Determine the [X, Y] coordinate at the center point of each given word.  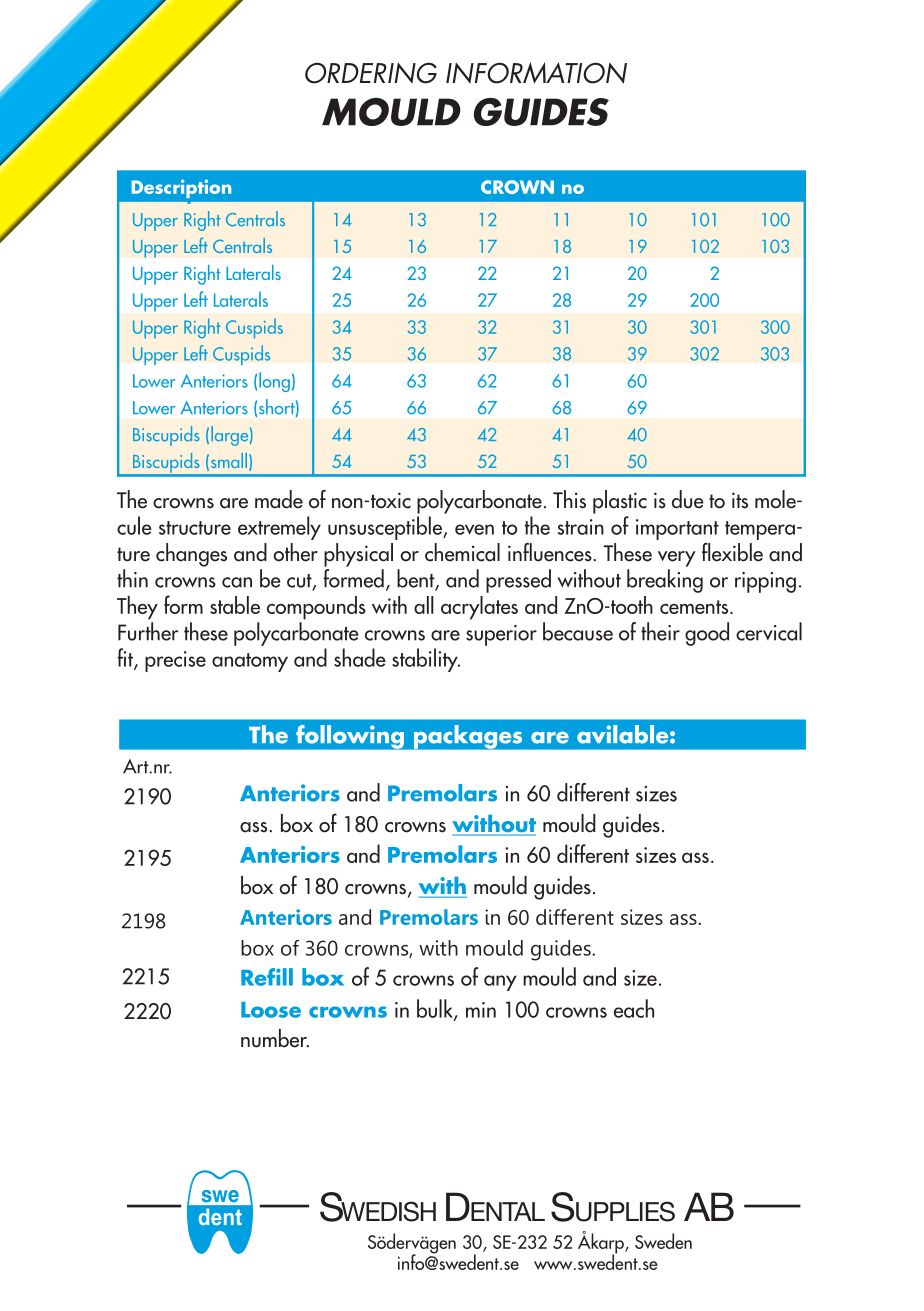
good [707, 634]
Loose [271, 1010]
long [274, 382]
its [740, 500]
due [687, 499]
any [500, 983]
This [569, 499]
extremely [279, 528]
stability [426, 660]
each [634, 1008]
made [279, 499]
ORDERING [371, 73]
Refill [267, 977]
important [677, 529]
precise [175, 661]
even [474, 529]
